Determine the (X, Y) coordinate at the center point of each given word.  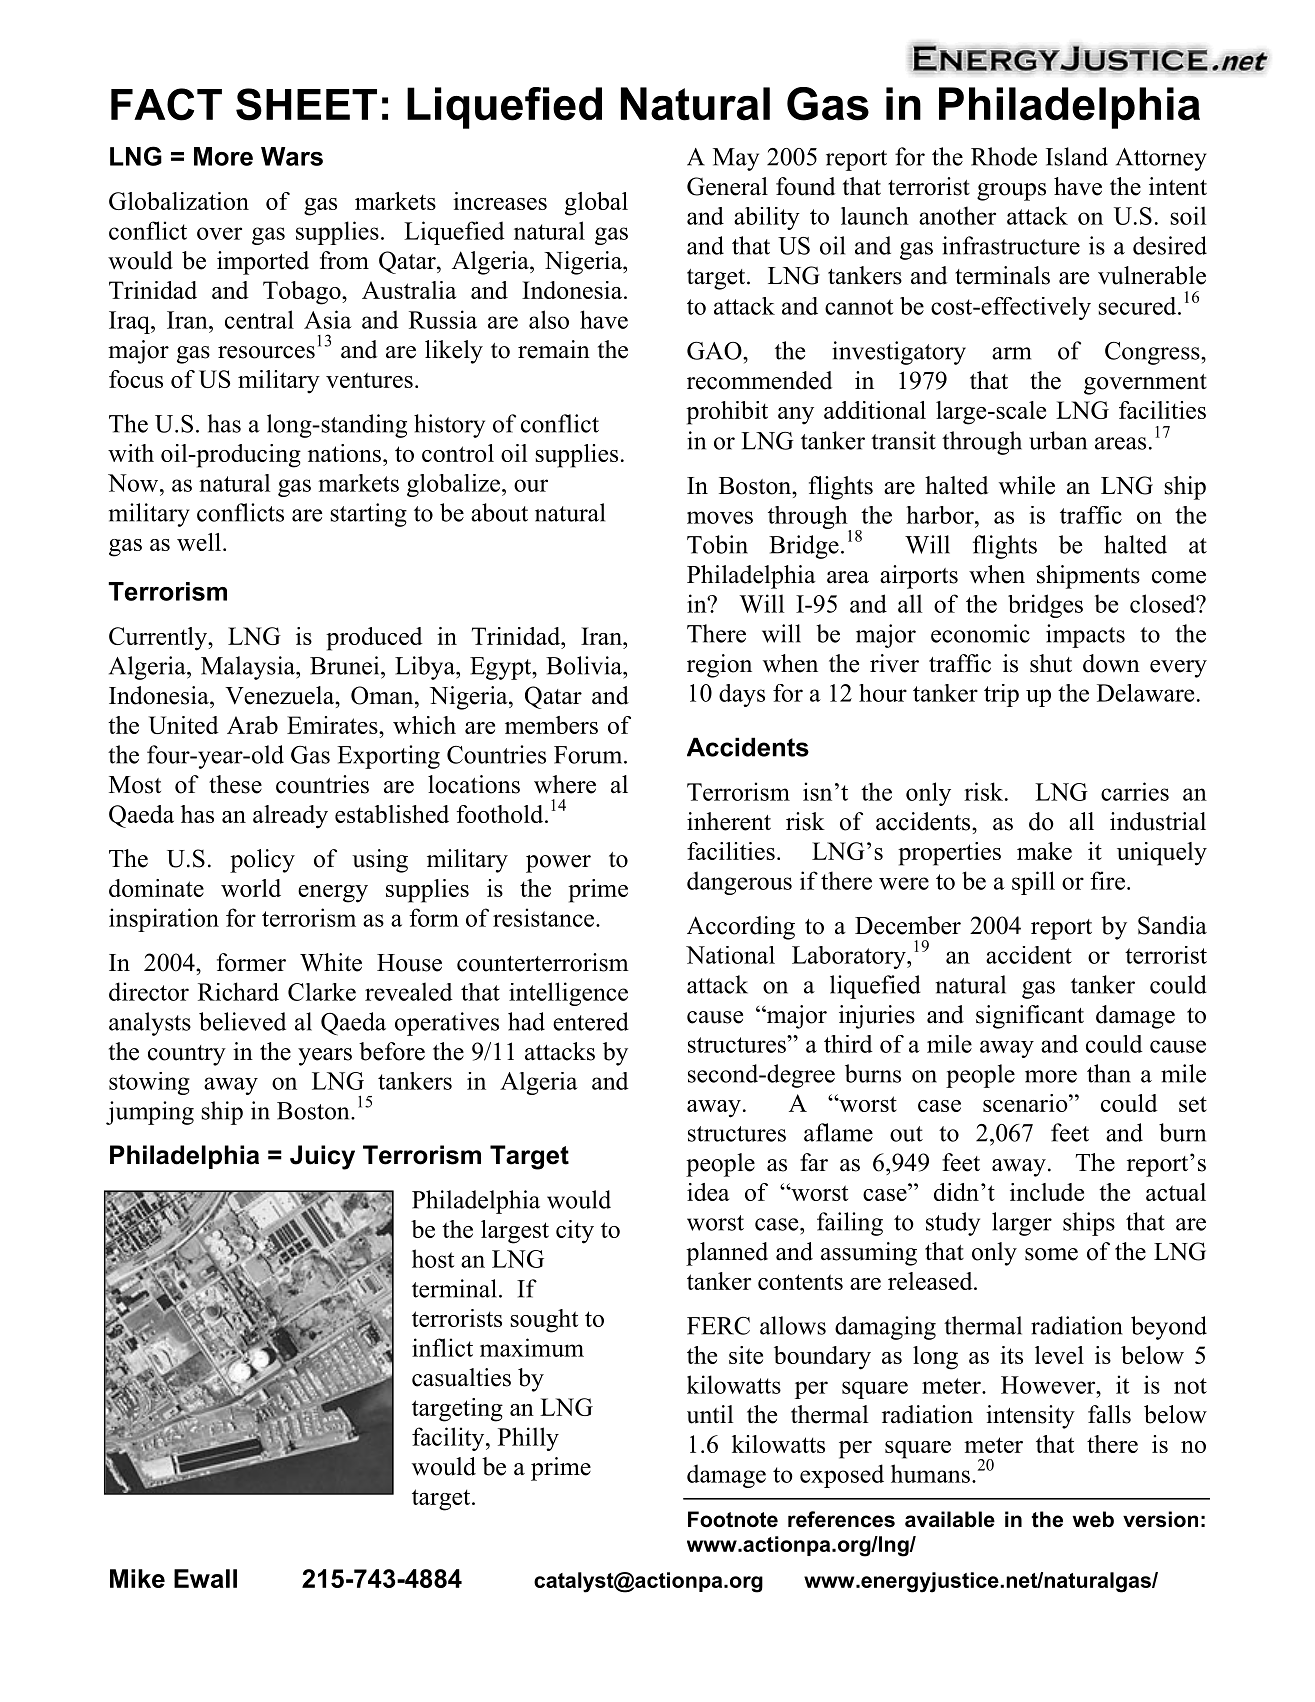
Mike (137, 1578)
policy (262, 861)
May (736, 159)
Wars (292, 156)
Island (1077, 156)
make (1044, 851)
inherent (729, 821)
